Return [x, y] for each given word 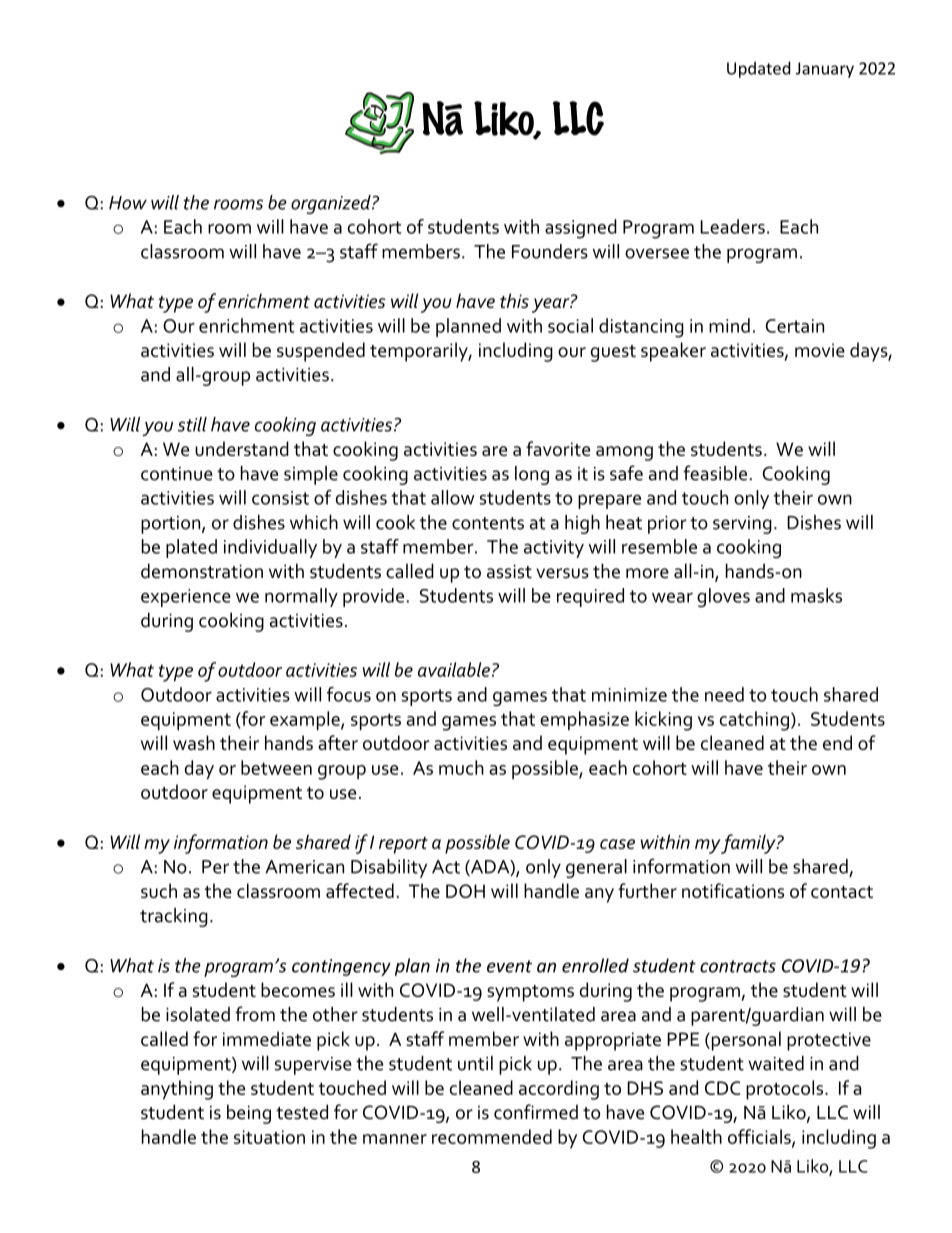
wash [194, 742]
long [532, 475]
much [461, 767]
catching [754, 721]
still [192, 424]
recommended [492, 1136]
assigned [581, 229]
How [128, 203]
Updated [758, 69]
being [249, 1114]
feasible [715, 473]
